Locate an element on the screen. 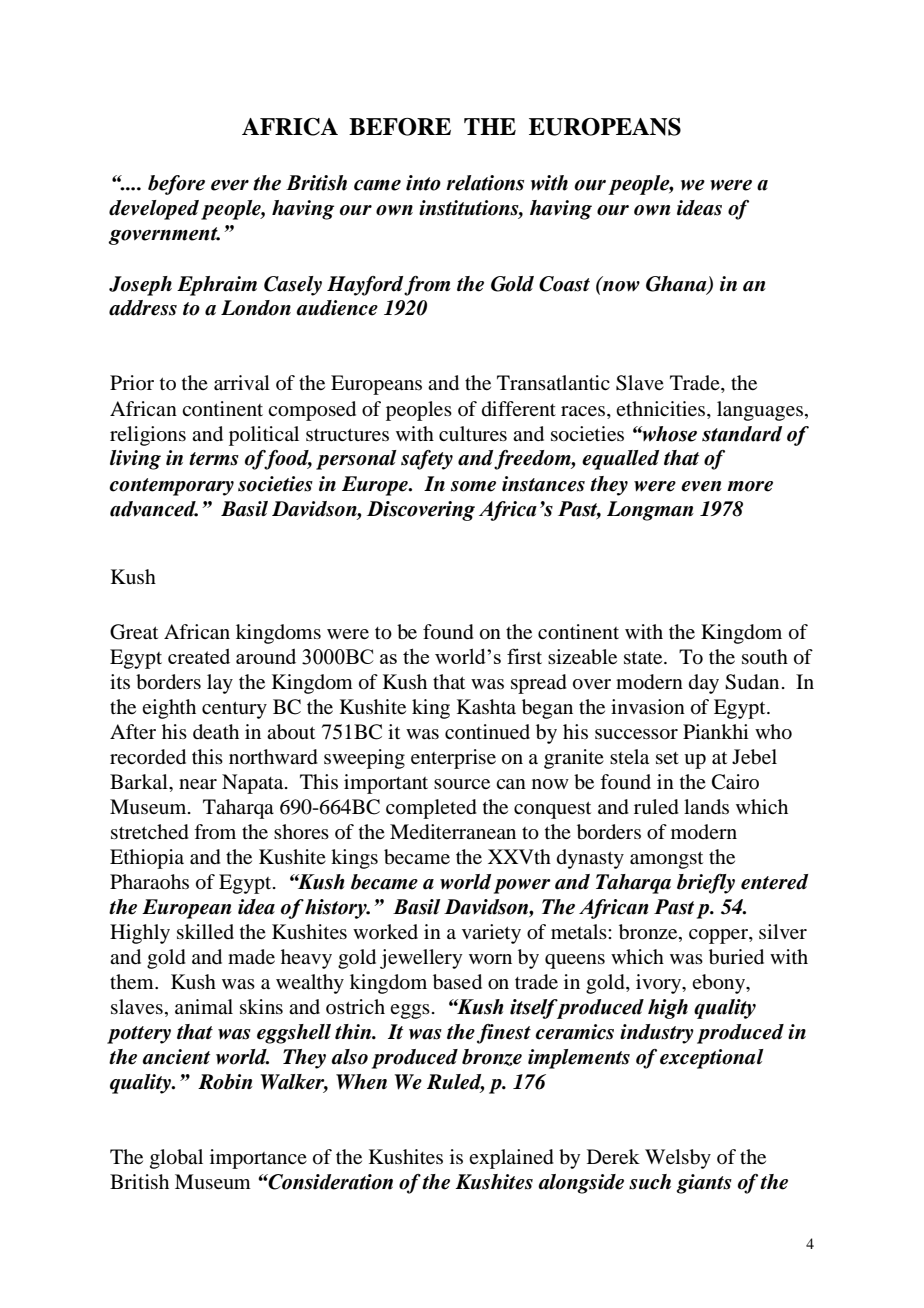 Image resolution: width=924 pixels, height=1308 pixels. Ghana is located at coordinates (677, 284).
